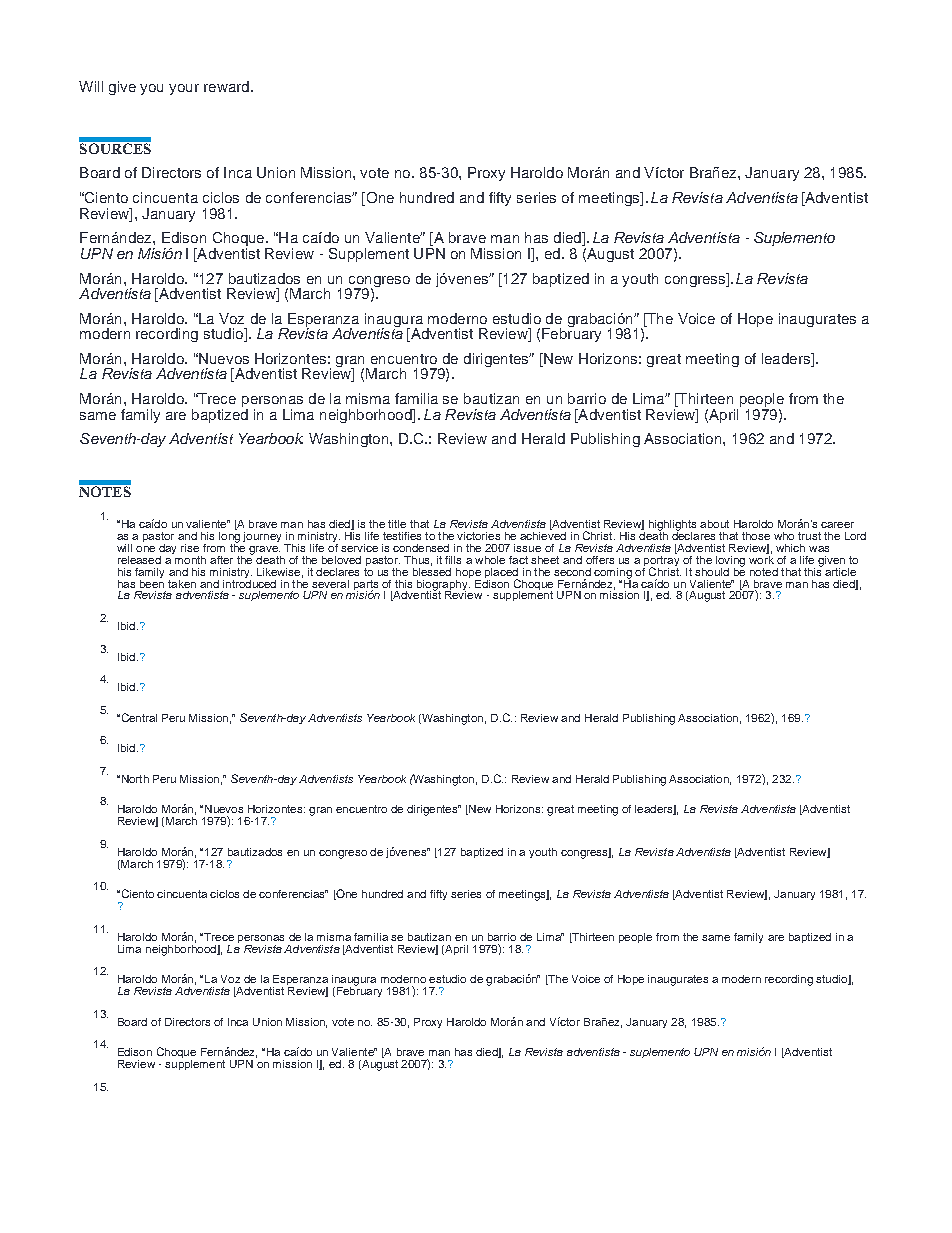  I want to click on career, so click(837, 525).
